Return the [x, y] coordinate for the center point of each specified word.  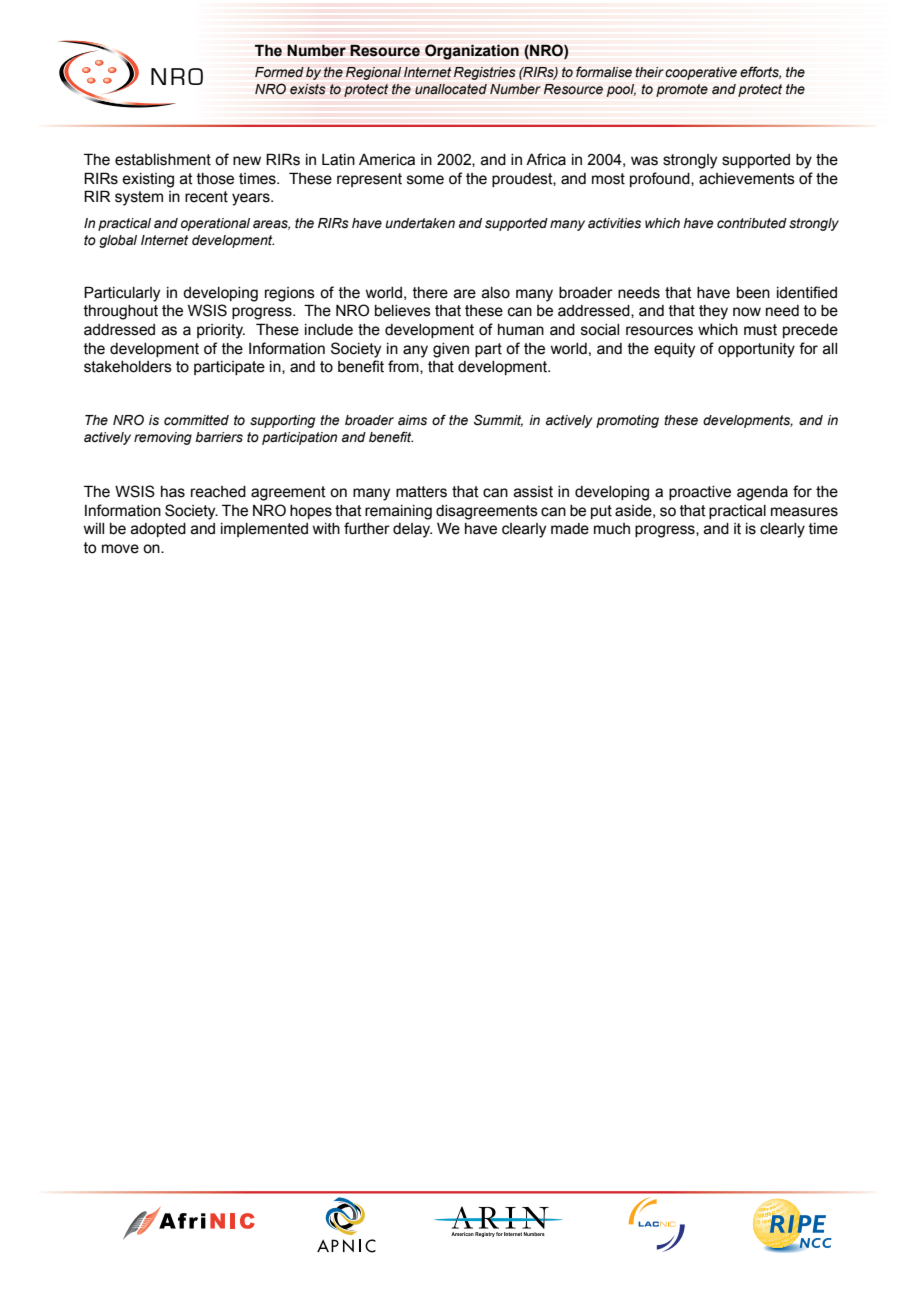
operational [215, 224]
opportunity [756, 350]
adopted [158, 530]
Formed [279, 72]
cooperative [701, 73]
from [404, 367]
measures [804, 512]
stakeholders [128, 367]
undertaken [420, 223]
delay [412, 530]
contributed [752, 223]
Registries [485, 73]
